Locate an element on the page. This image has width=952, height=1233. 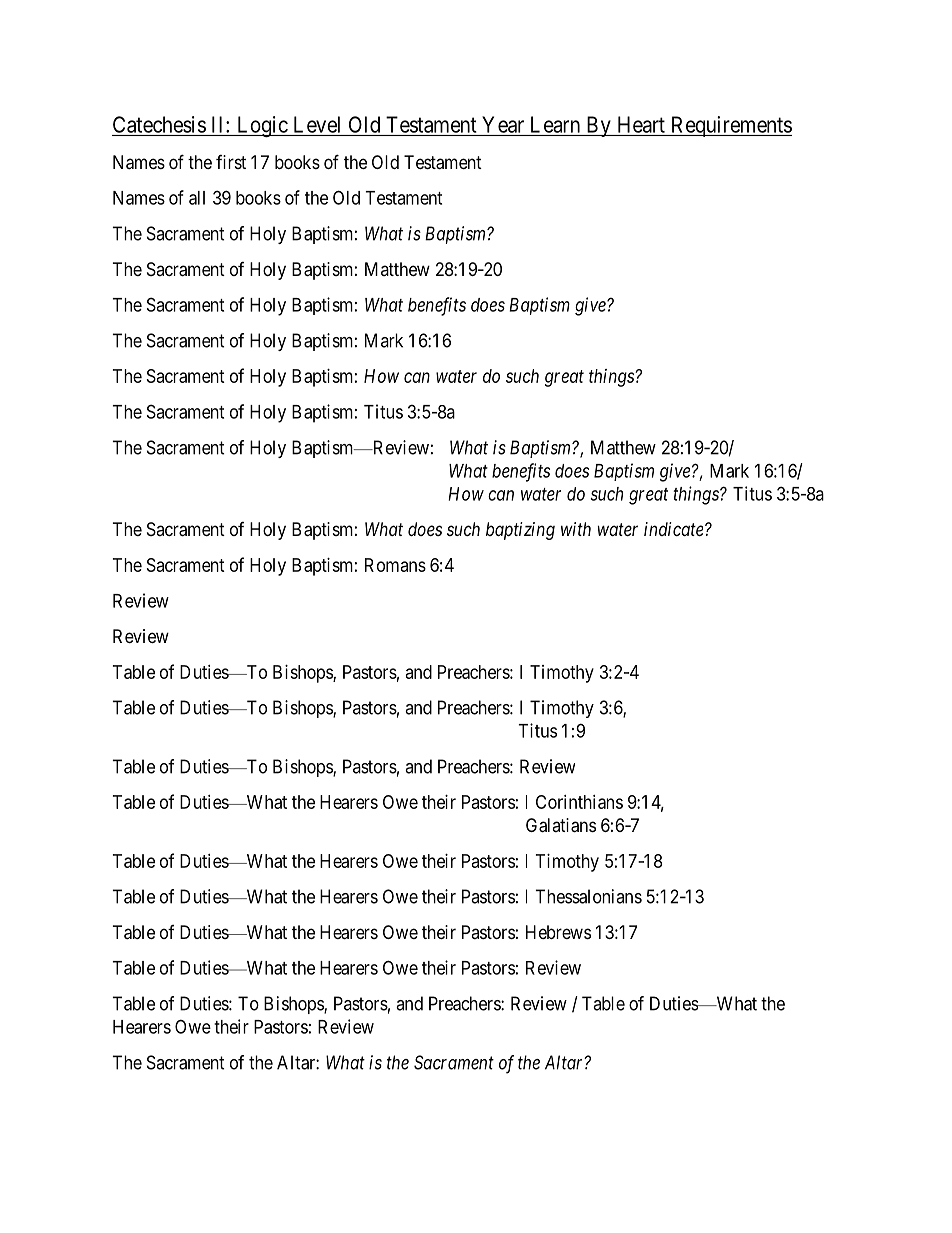
Heart is located at coordinates (641, 124).
